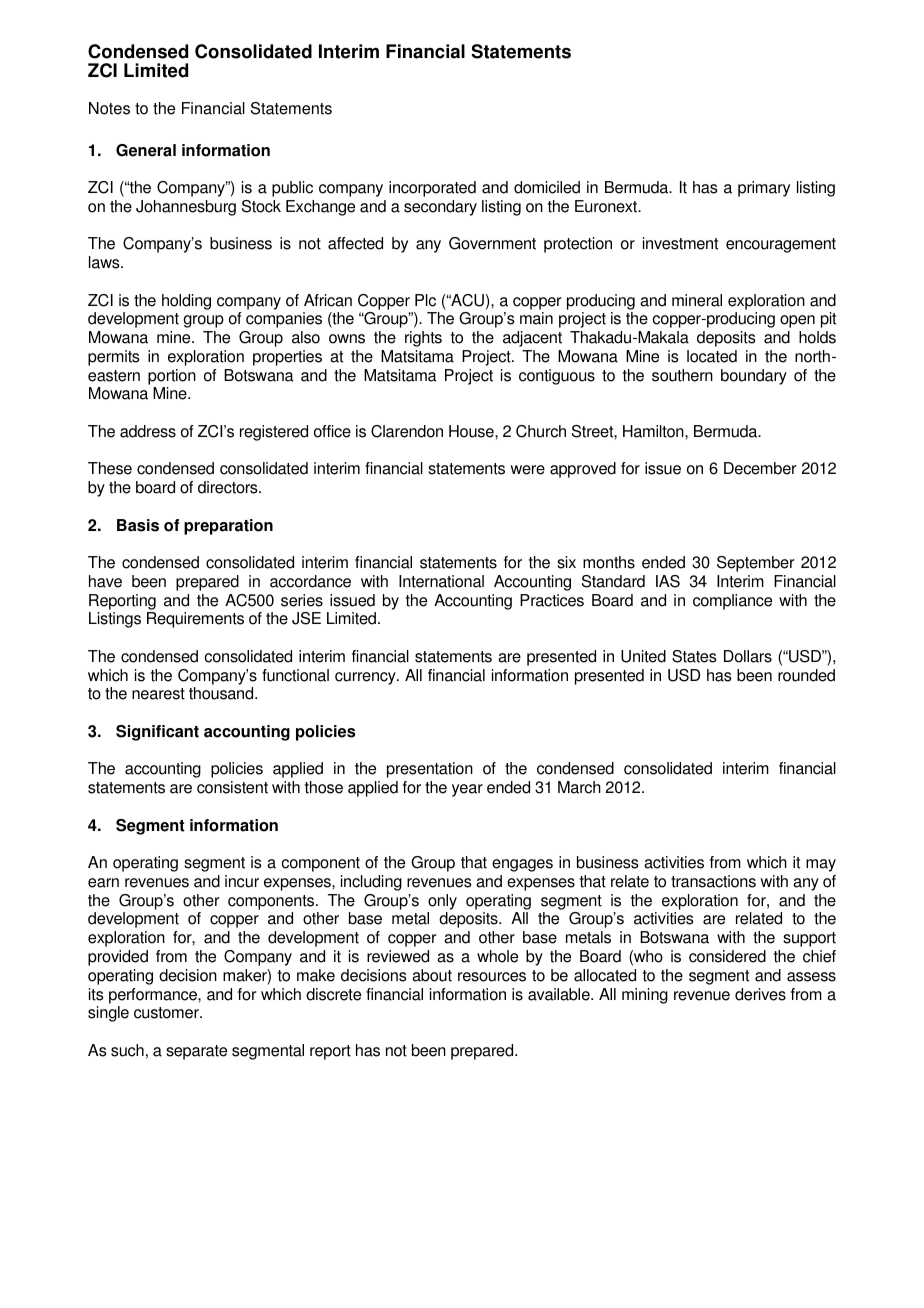 The height and width of the image is (1308, 924). What do you see at coordinates (146, 150) in the image?
I see `General` at bounding box center [146, 150].
